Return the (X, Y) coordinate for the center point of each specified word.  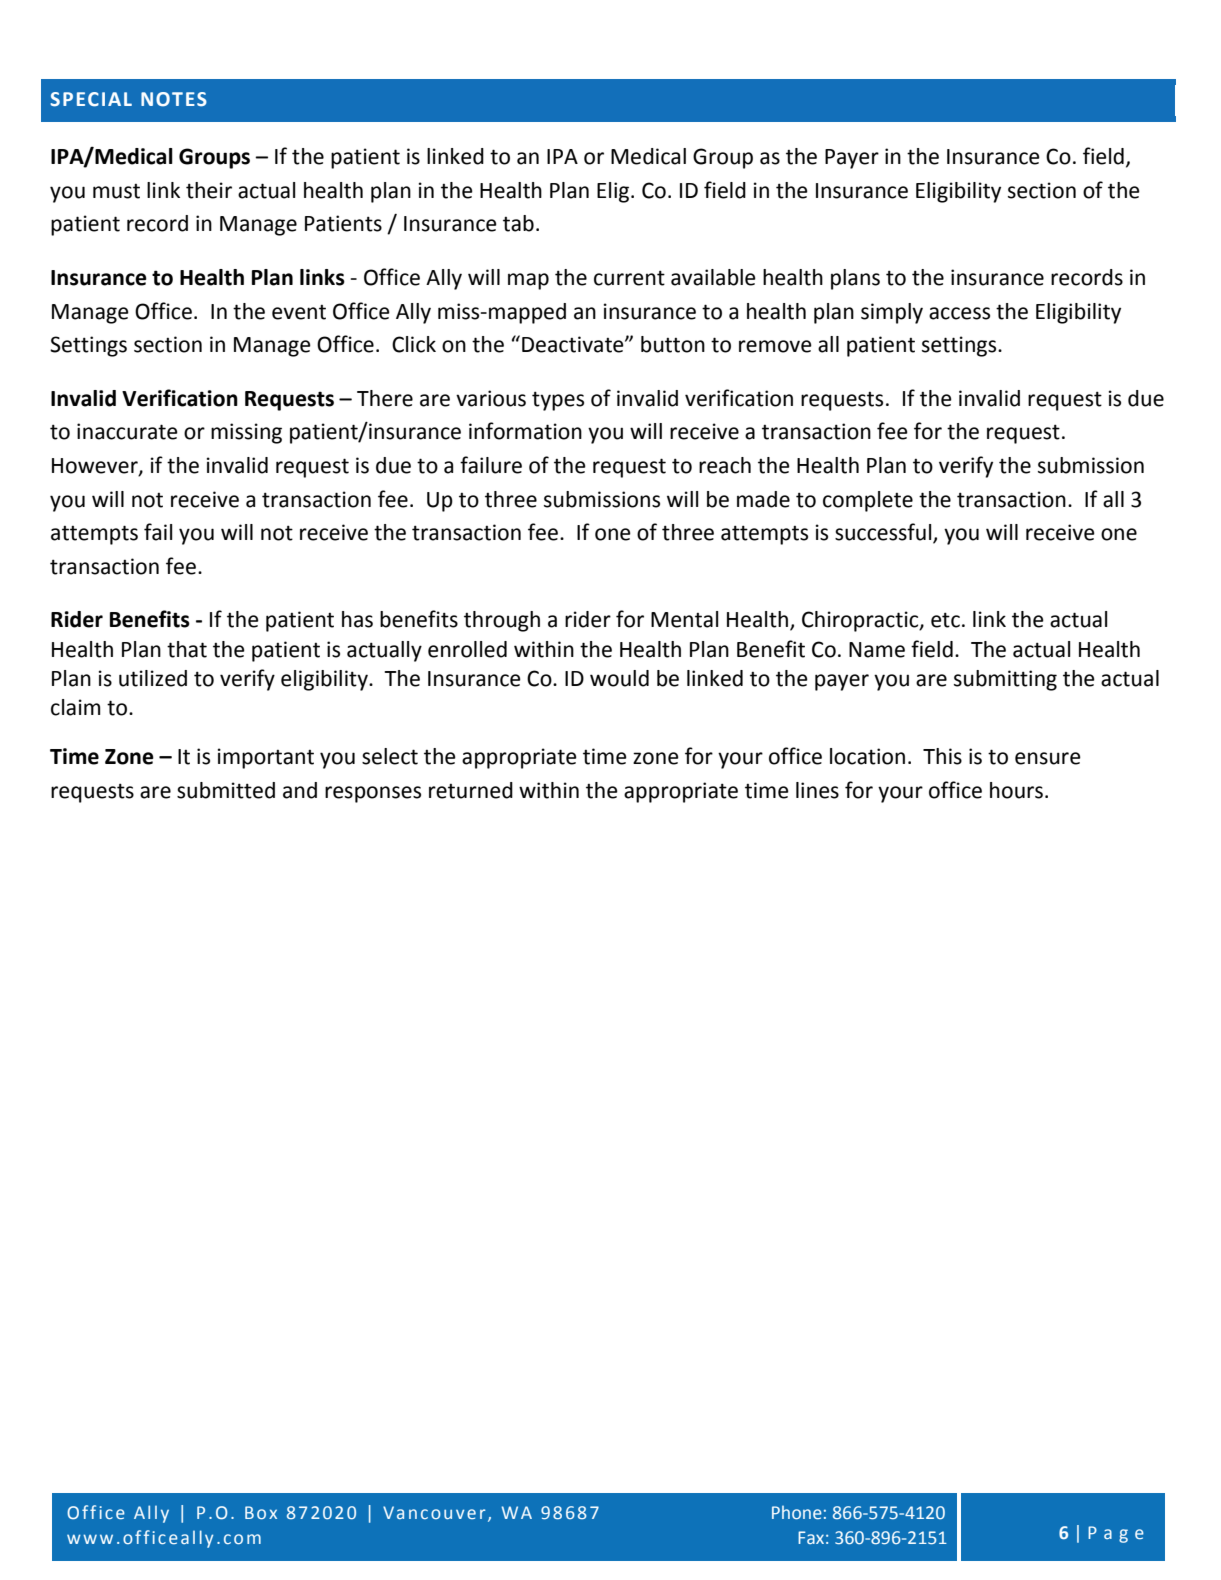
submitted (226, 790)
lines (817, 790)
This (942, 756)
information (525, 431)
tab (518, 223)
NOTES (174, 99)
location (867, 756)
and (300, 790)
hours (1016, 790)
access (959, 313)
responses (373, 794)
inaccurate (127, 431)
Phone (797, 1512)
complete (868, 501)
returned (471, 790)
